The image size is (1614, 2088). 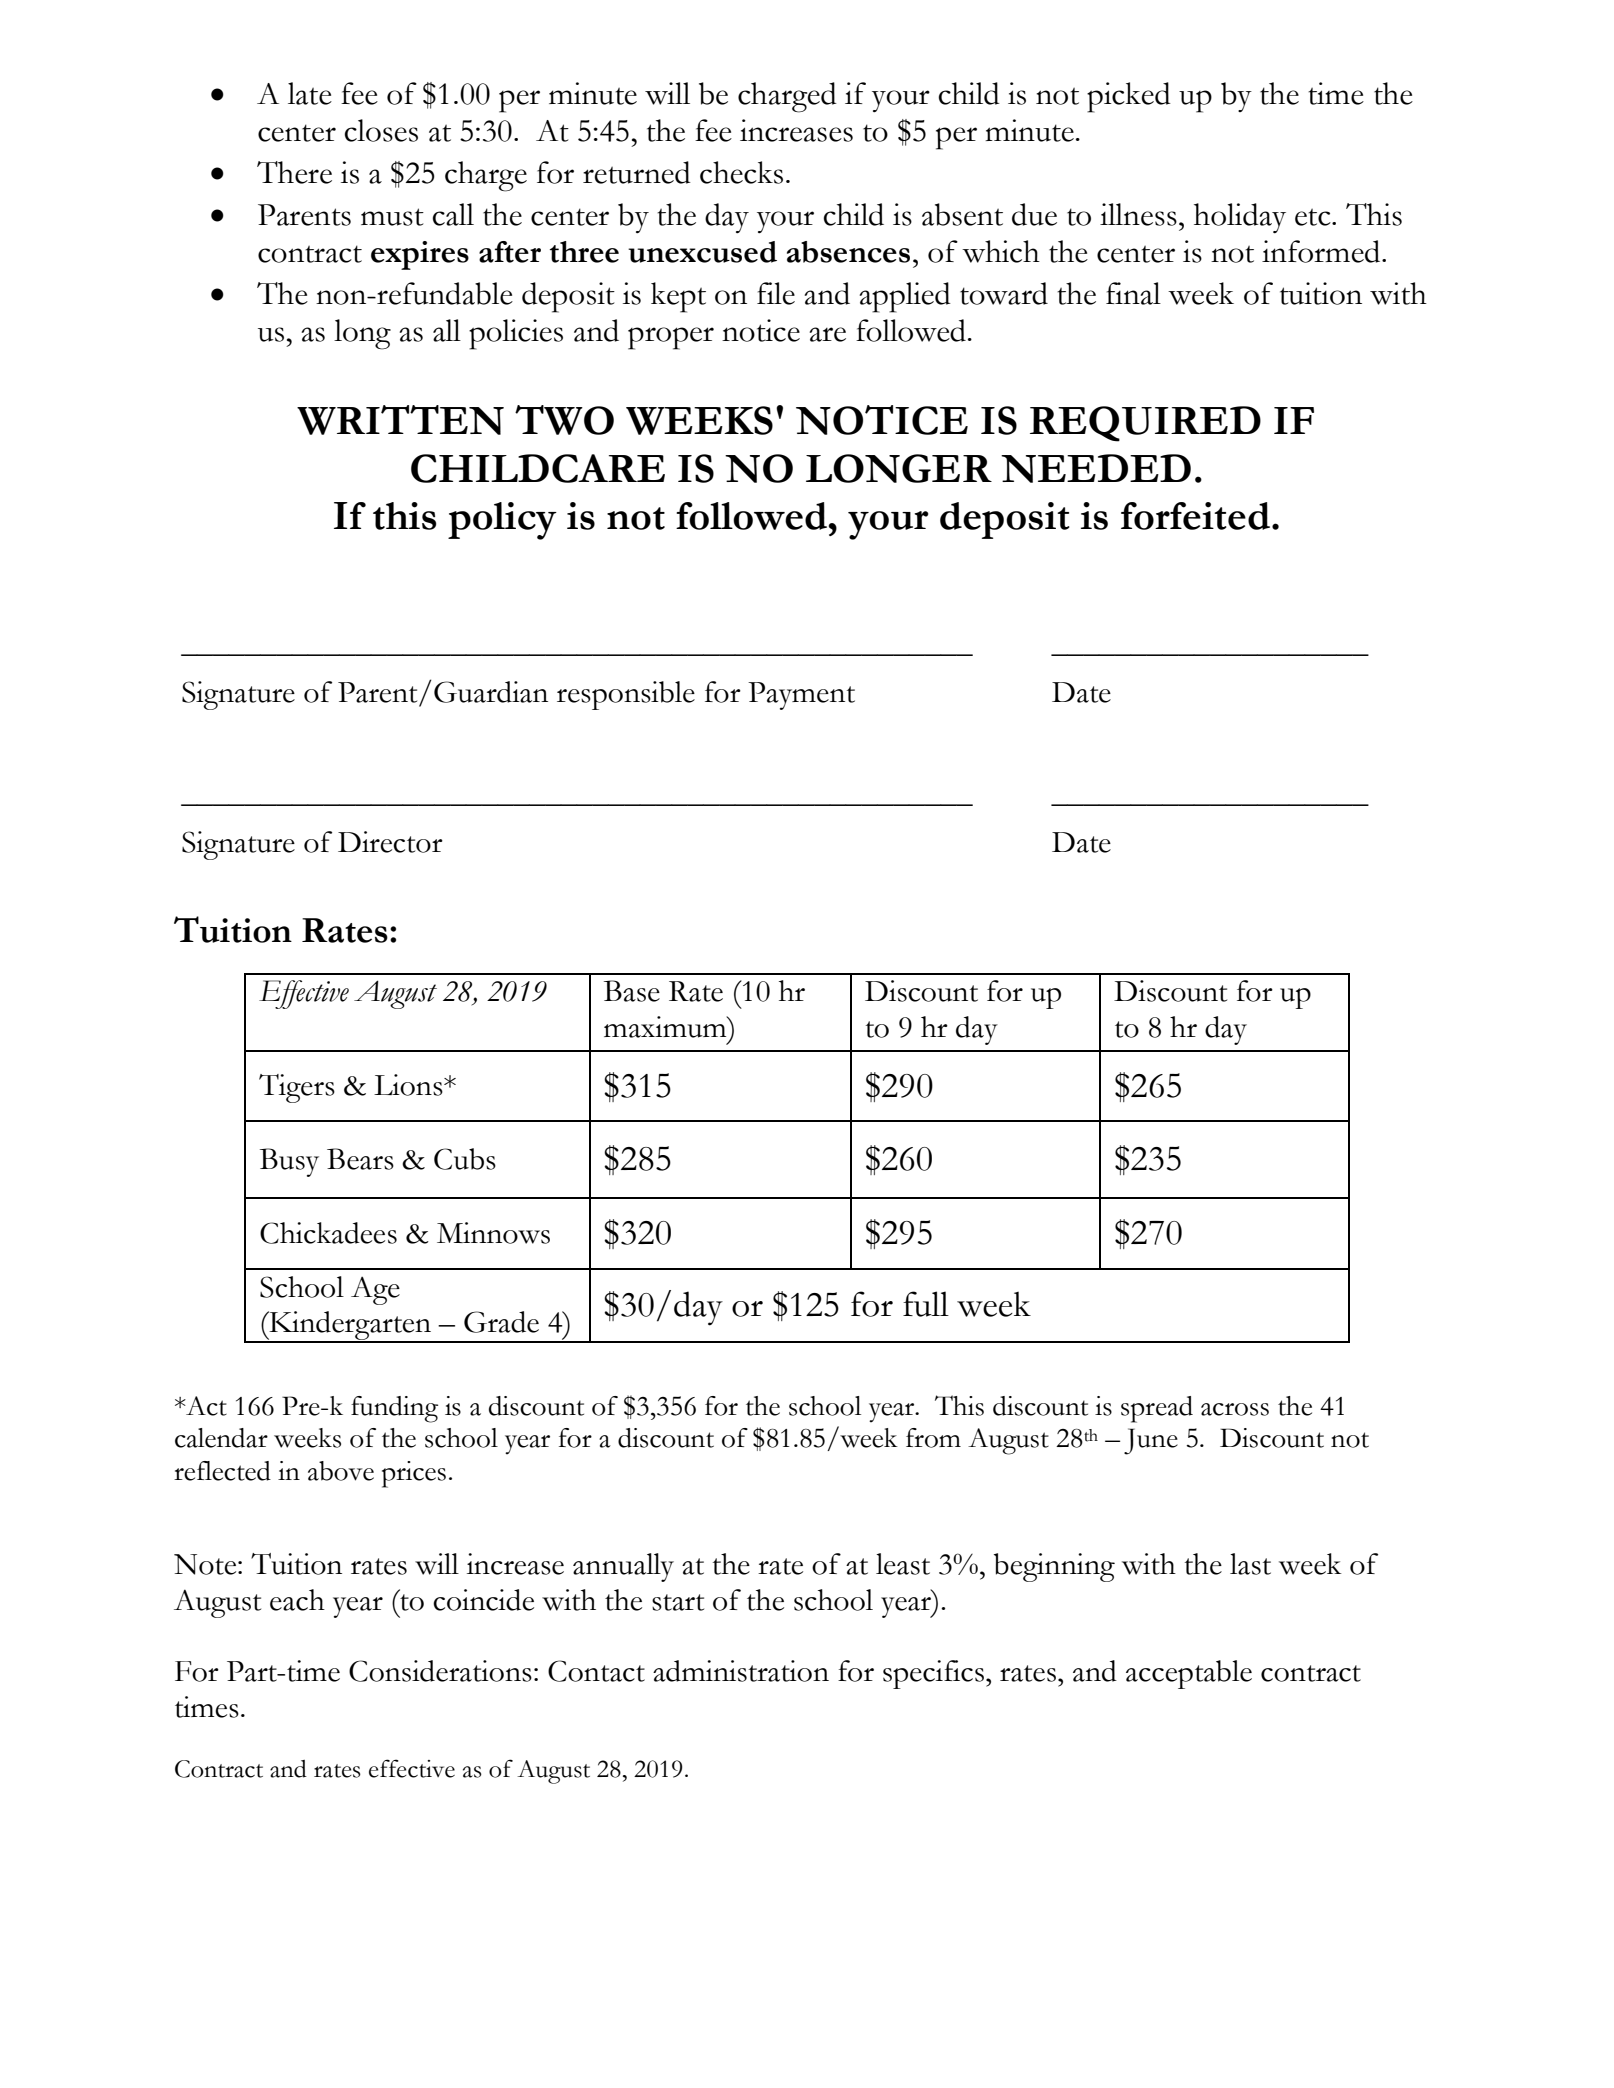 I want to click on forfeited, so click(x=1195, y=516).
